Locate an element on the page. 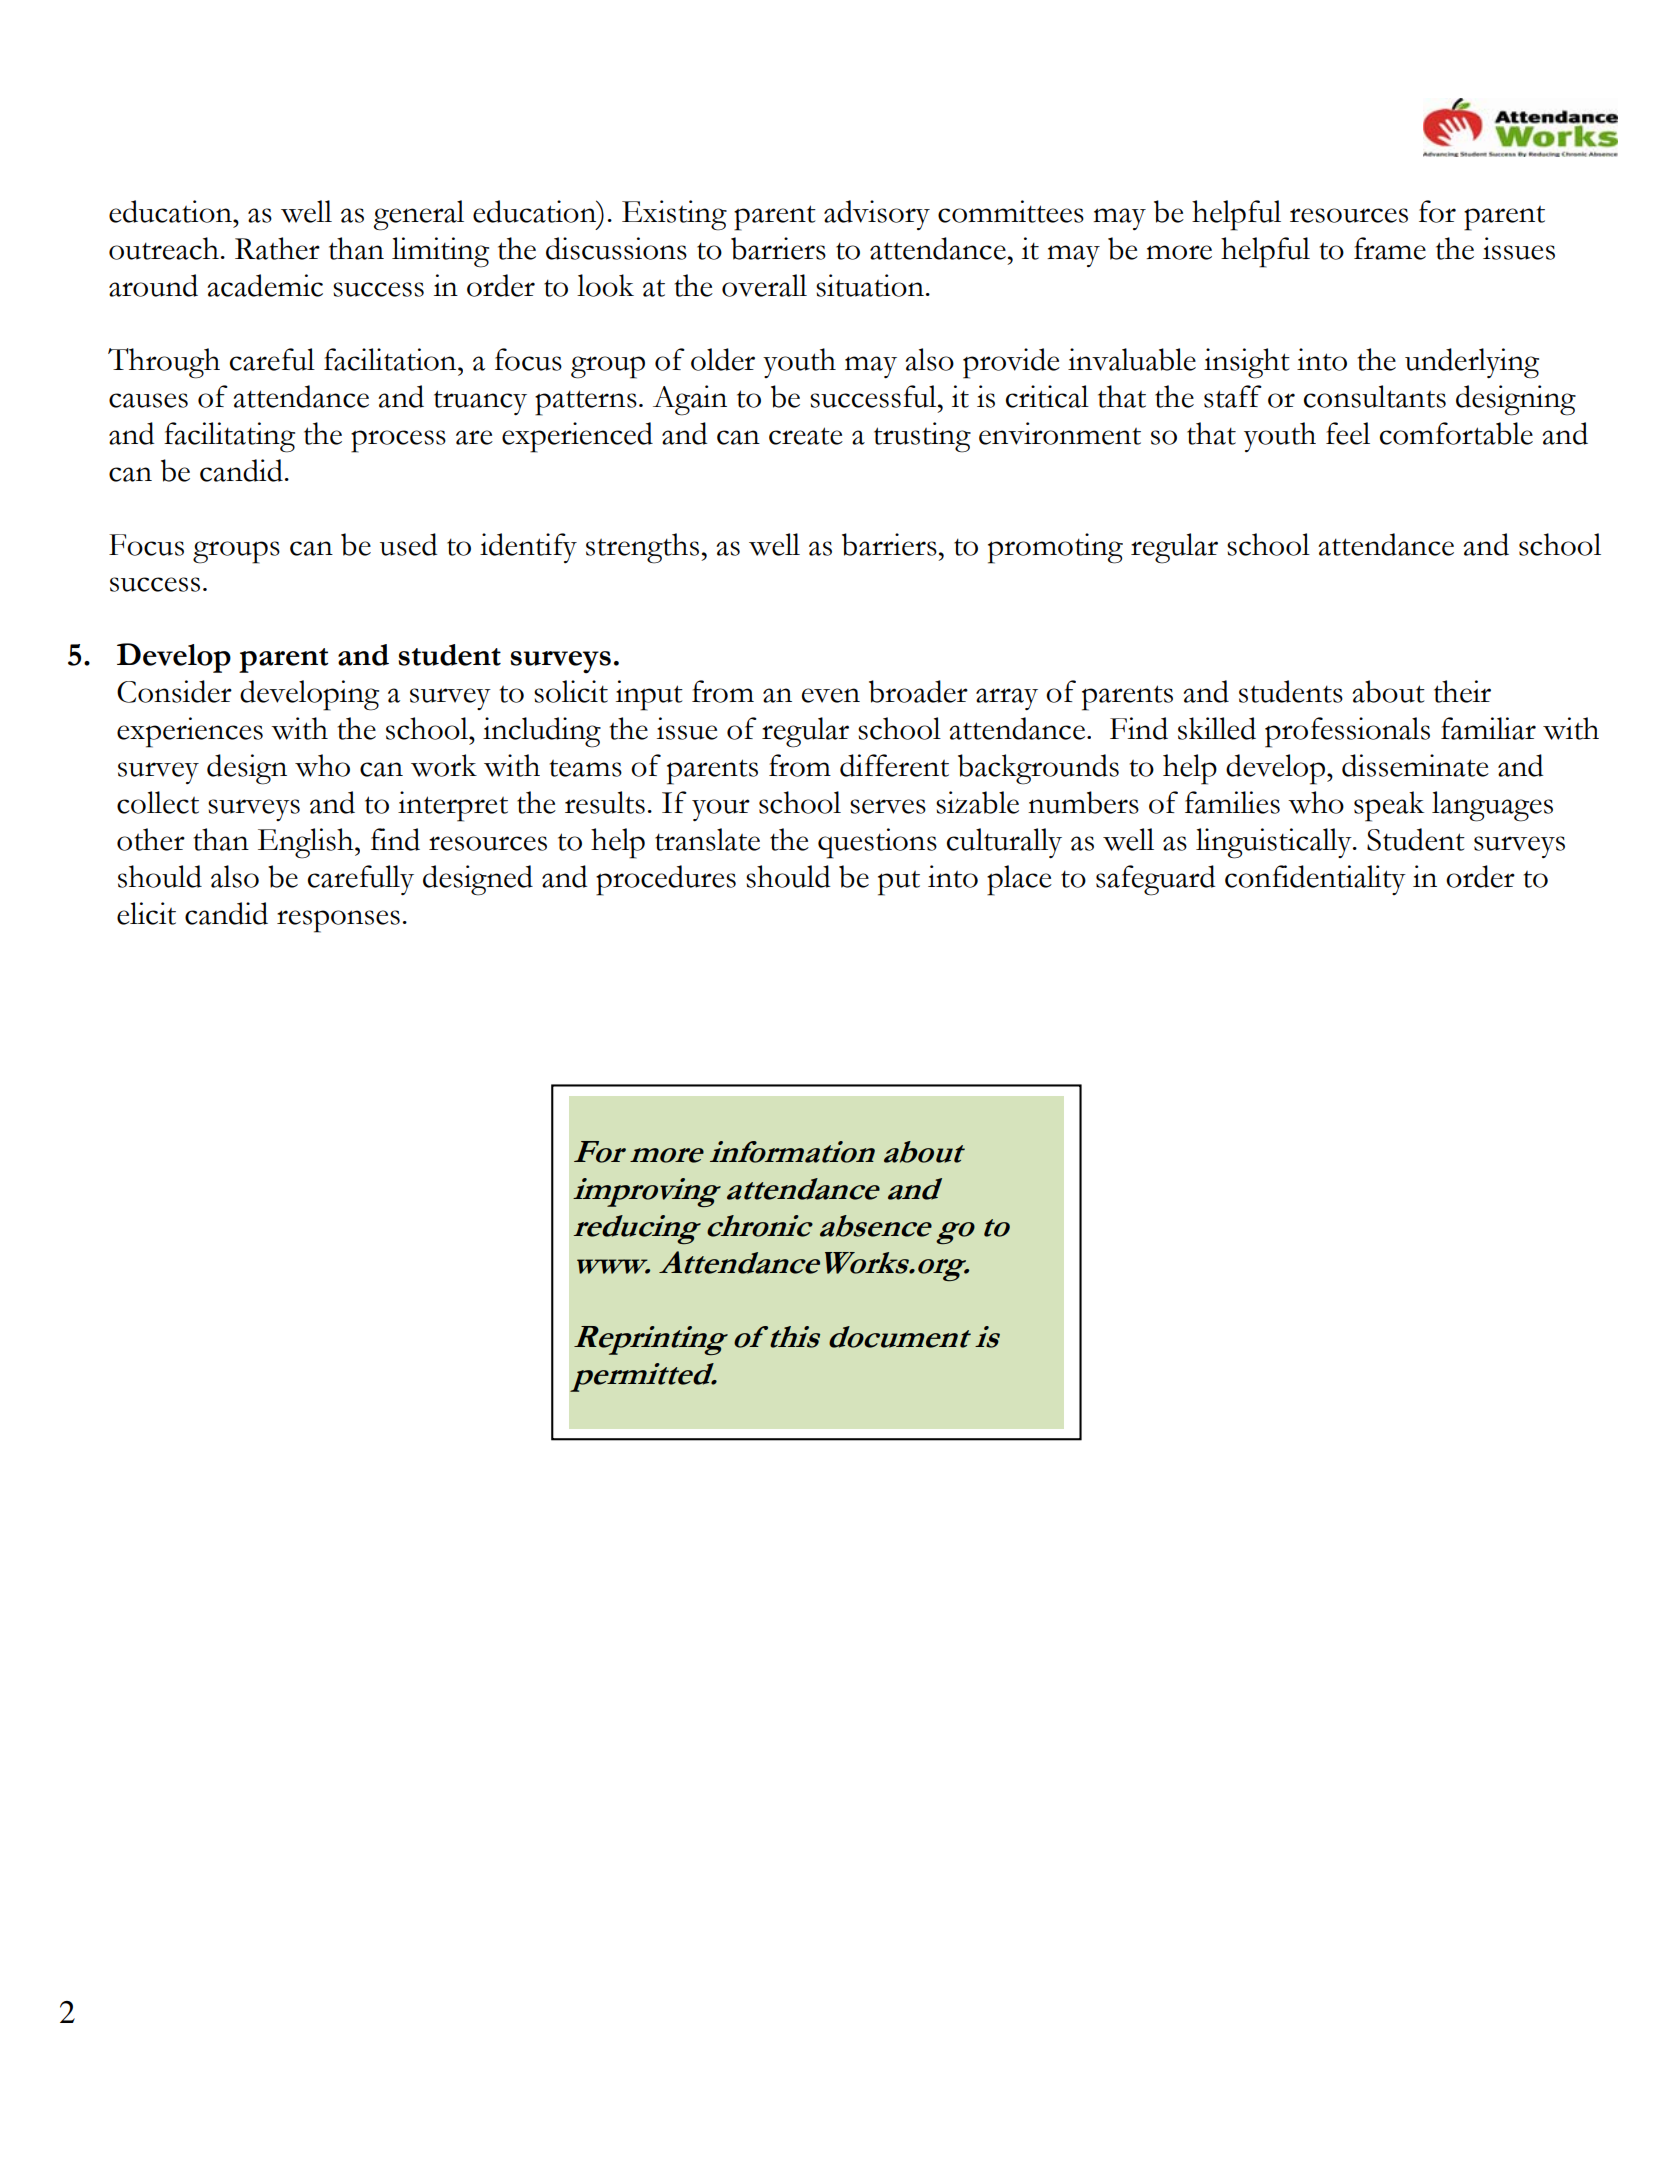 The image size is (1675, 2167). Rather is located at coordinates (277, 248).
